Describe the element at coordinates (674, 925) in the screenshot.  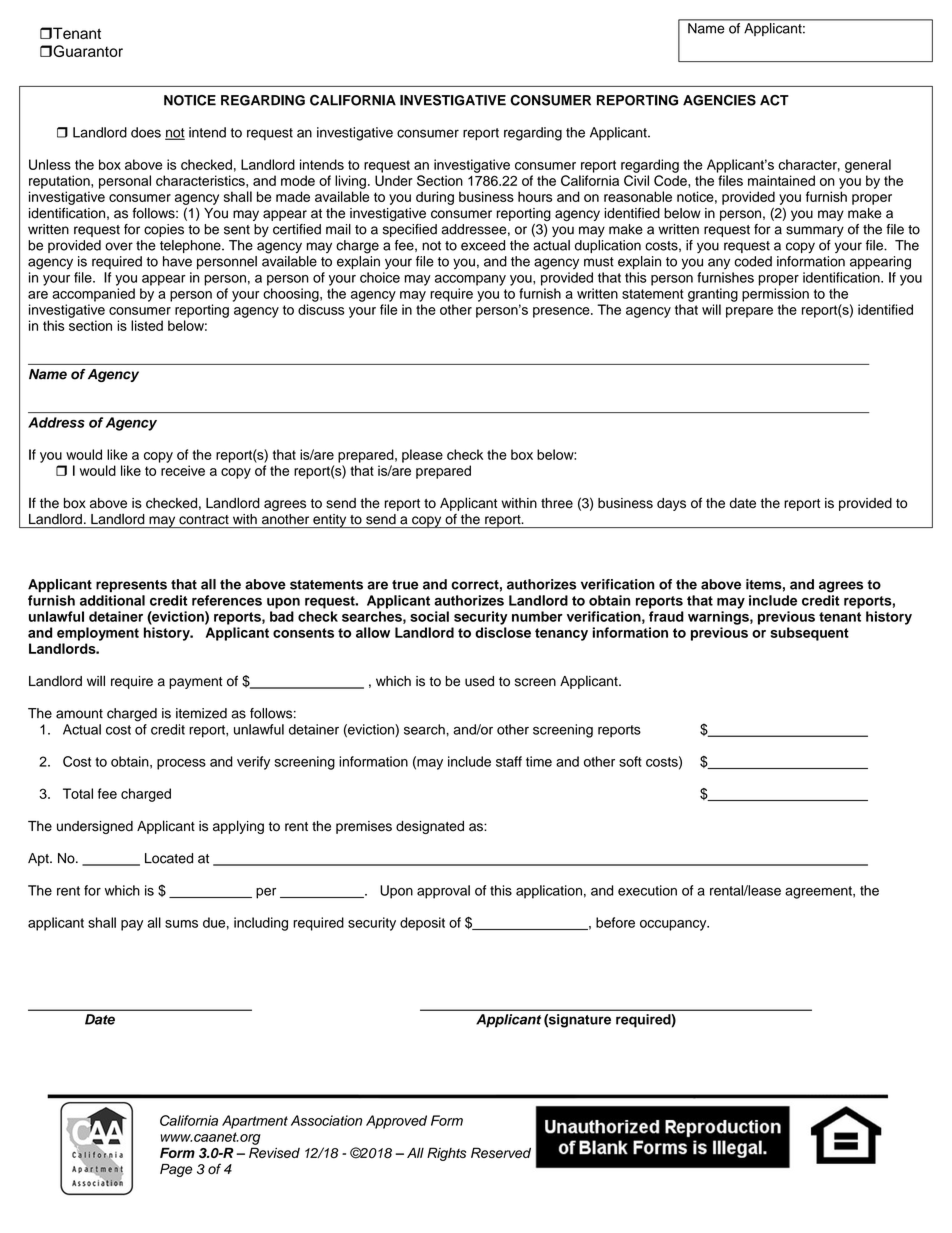
I see `occupancy` at that location.
